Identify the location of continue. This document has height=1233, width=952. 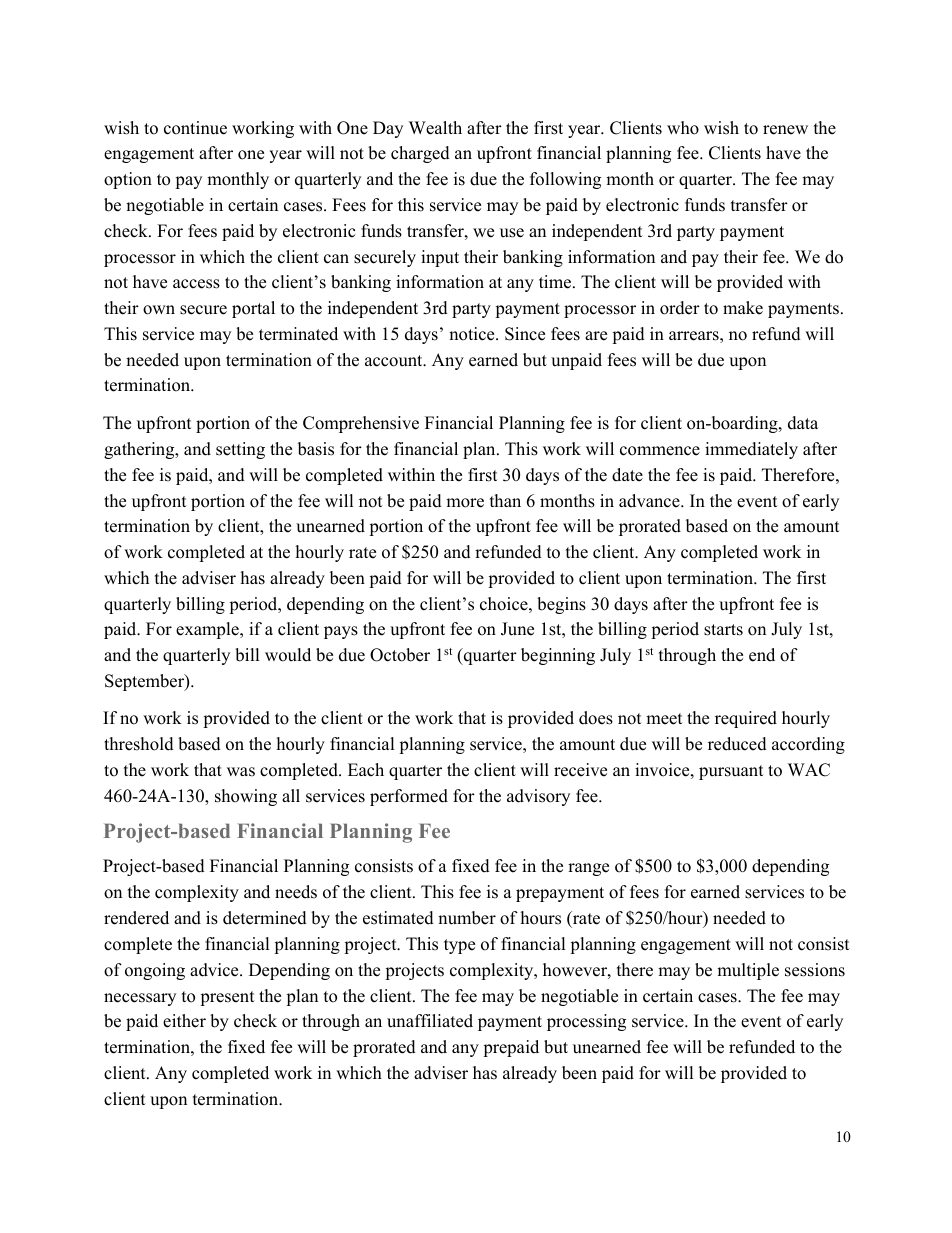
(195, 128).
